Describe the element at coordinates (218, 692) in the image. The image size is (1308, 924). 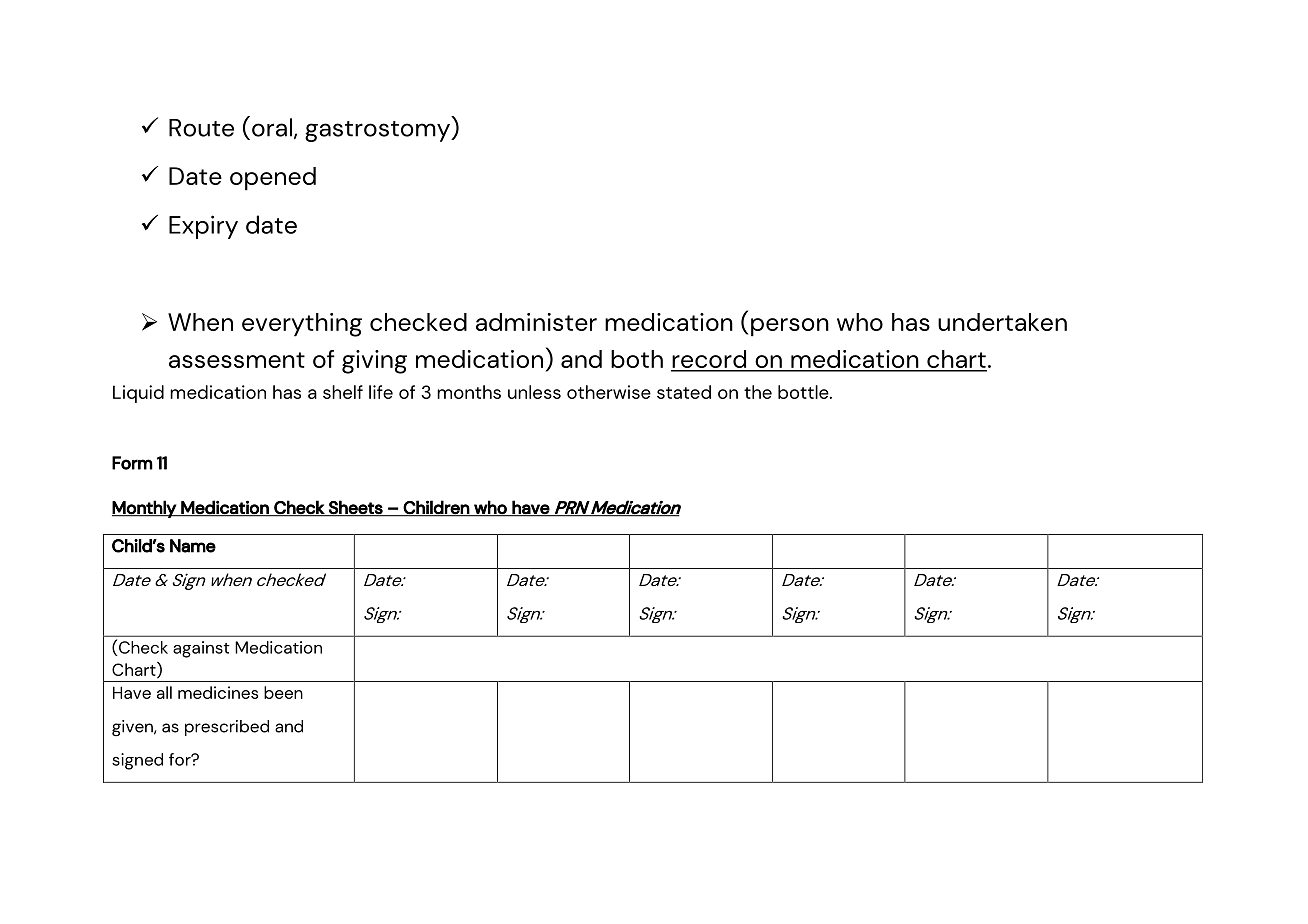
I see `medicines` at that location.
